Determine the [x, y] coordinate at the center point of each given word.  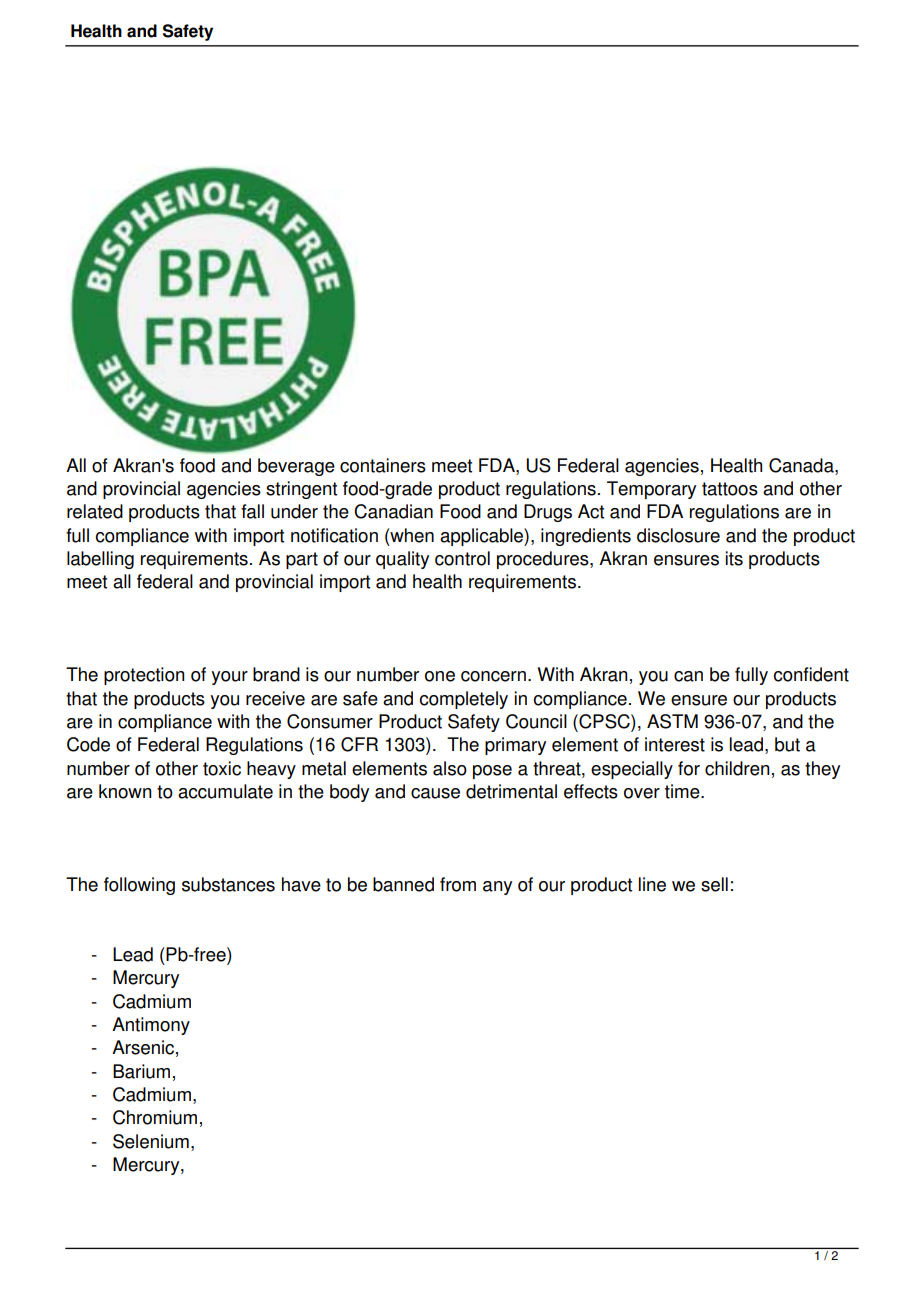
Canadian [393, 511]
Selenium [151, 1141]
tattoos [730, 489]
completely [464, 700]
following [139, 886]
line [652, 884]
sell [714, 884]
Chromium [155, 1117]
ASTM [672, 721]
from [458, 884]
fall [252, 511]
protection [144, 676]
